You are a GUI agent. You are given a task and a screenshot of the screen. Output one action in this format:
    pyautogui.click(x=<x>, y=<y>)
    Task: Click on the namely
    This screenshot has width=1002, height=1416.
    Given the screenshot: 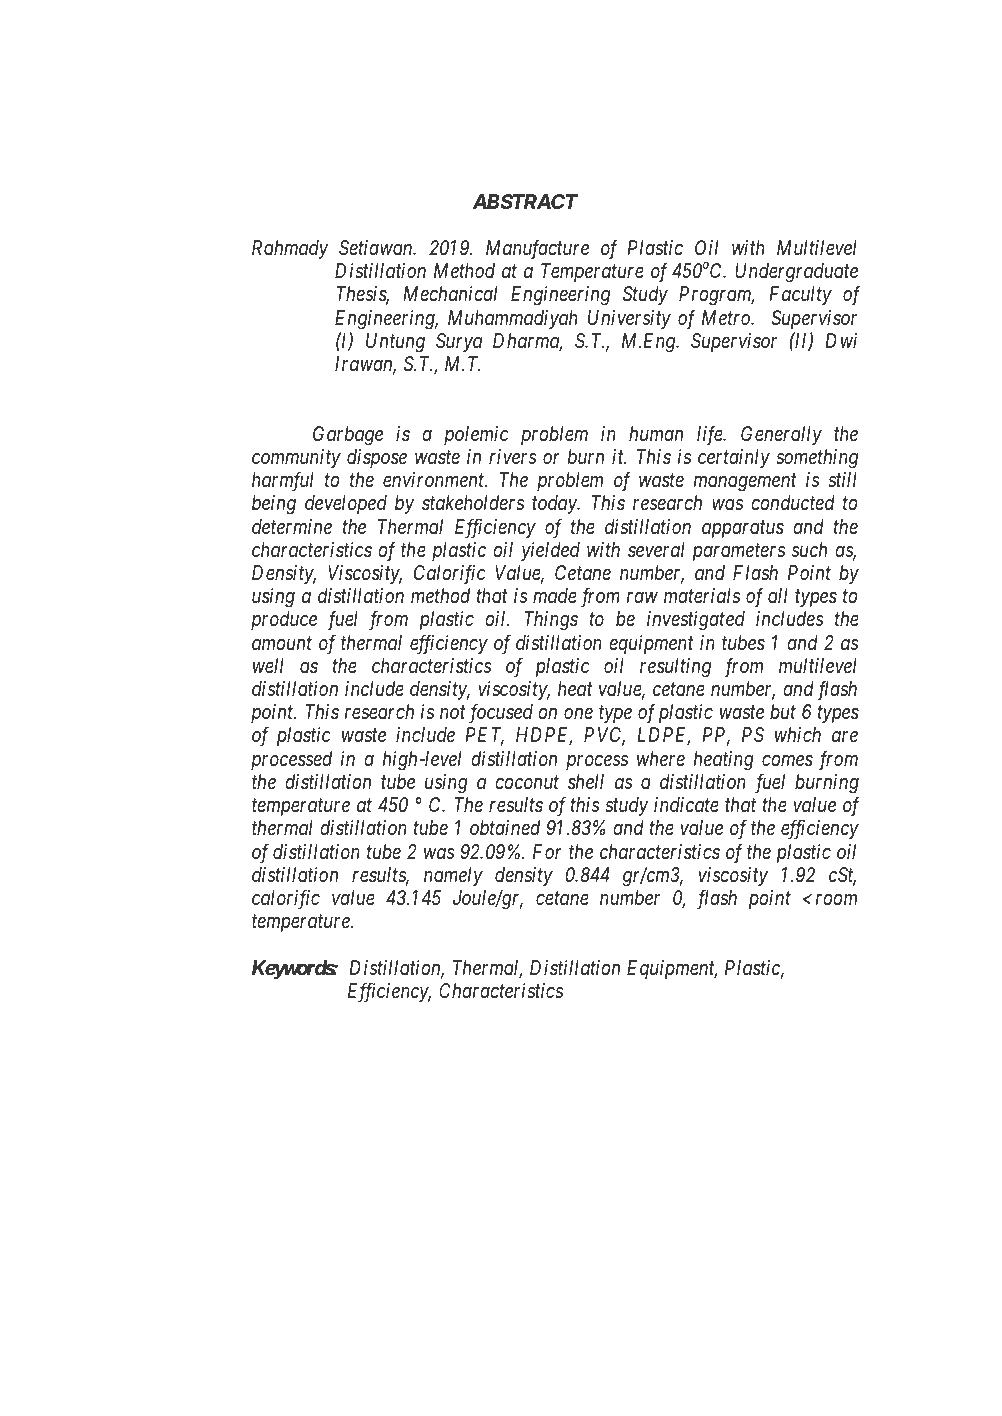 What is the action you would take?
    pyautogui.click(x=453, y=876)
